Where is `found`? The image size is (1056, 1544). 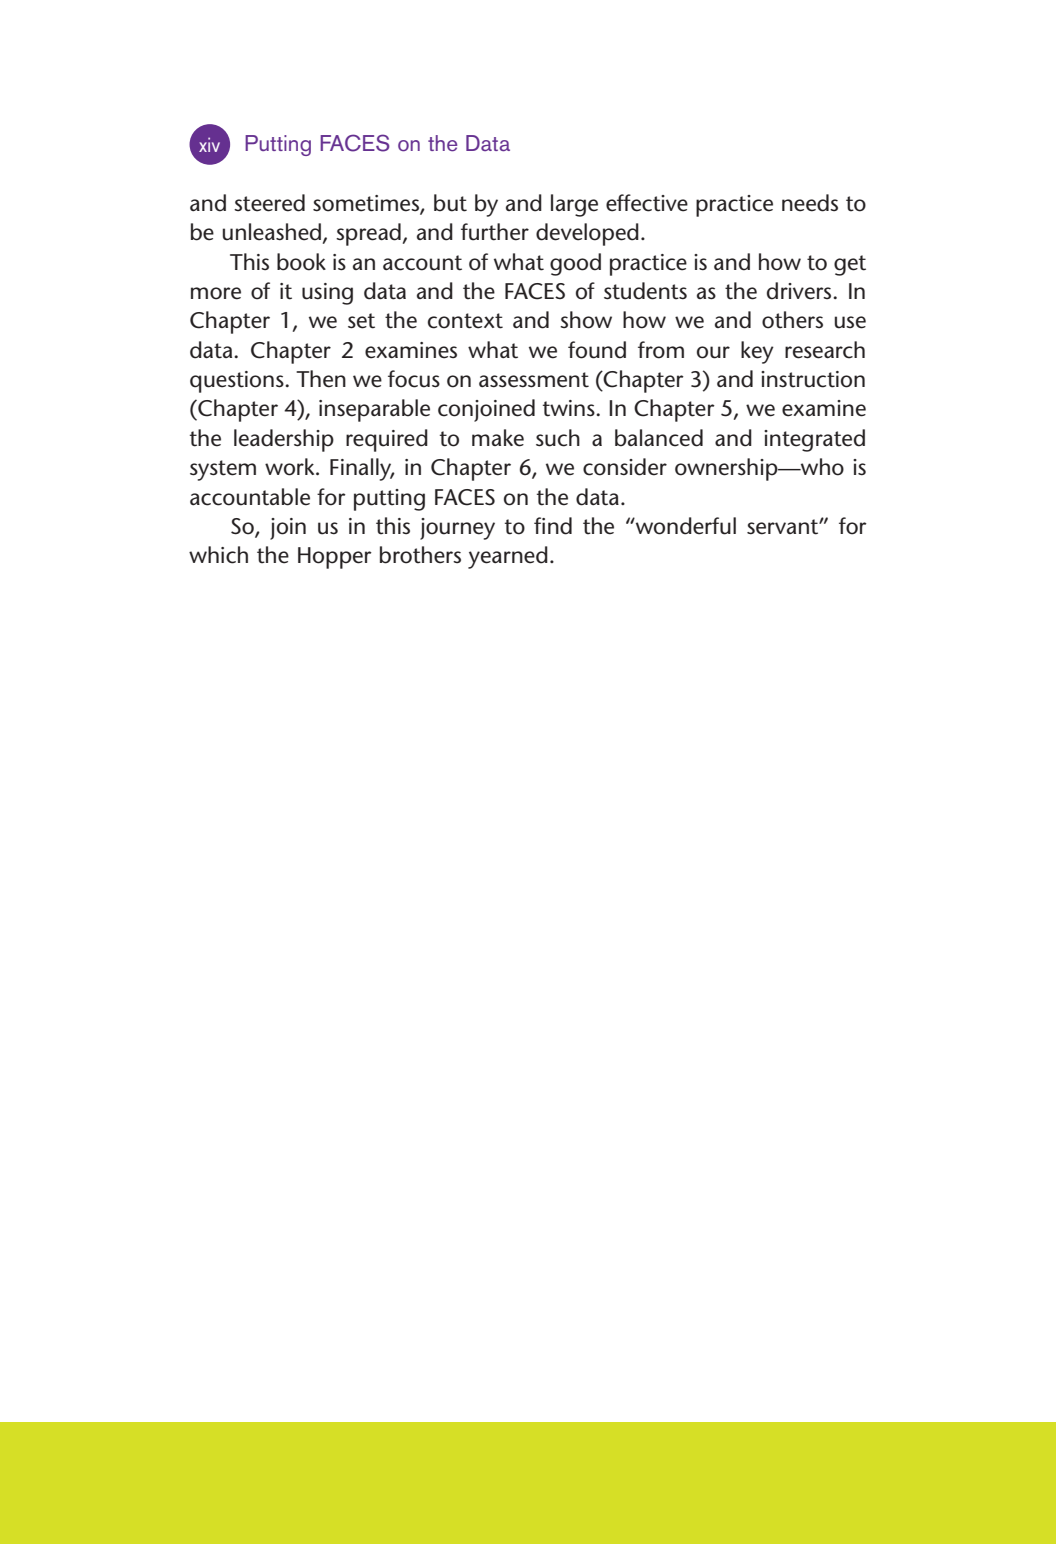
found is located at coordinates (597, 350).
